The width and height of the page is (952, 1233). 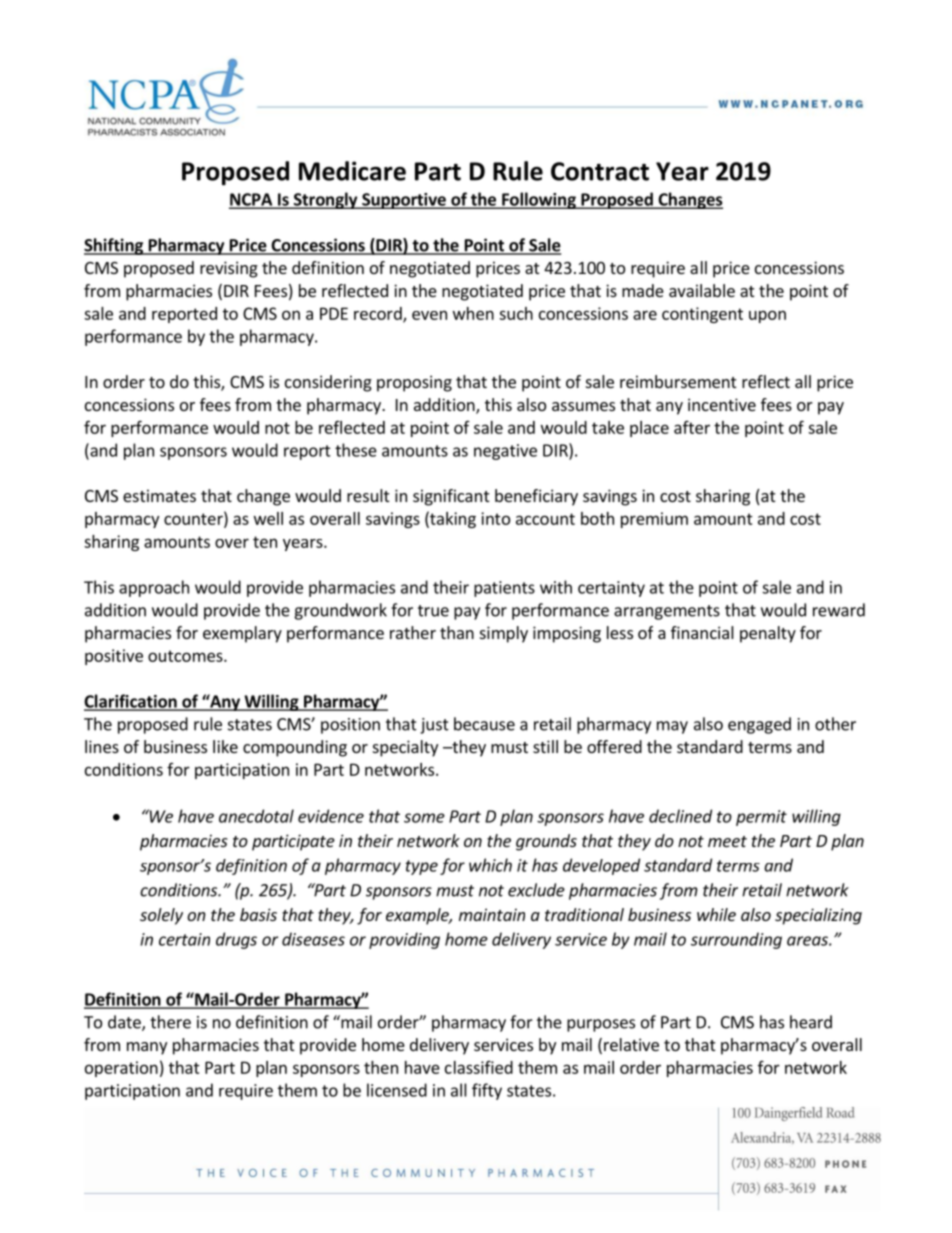 What do you see at coordinates (252, 200) in the page?
I see `NCPA` at bounding box center [252, 200].
